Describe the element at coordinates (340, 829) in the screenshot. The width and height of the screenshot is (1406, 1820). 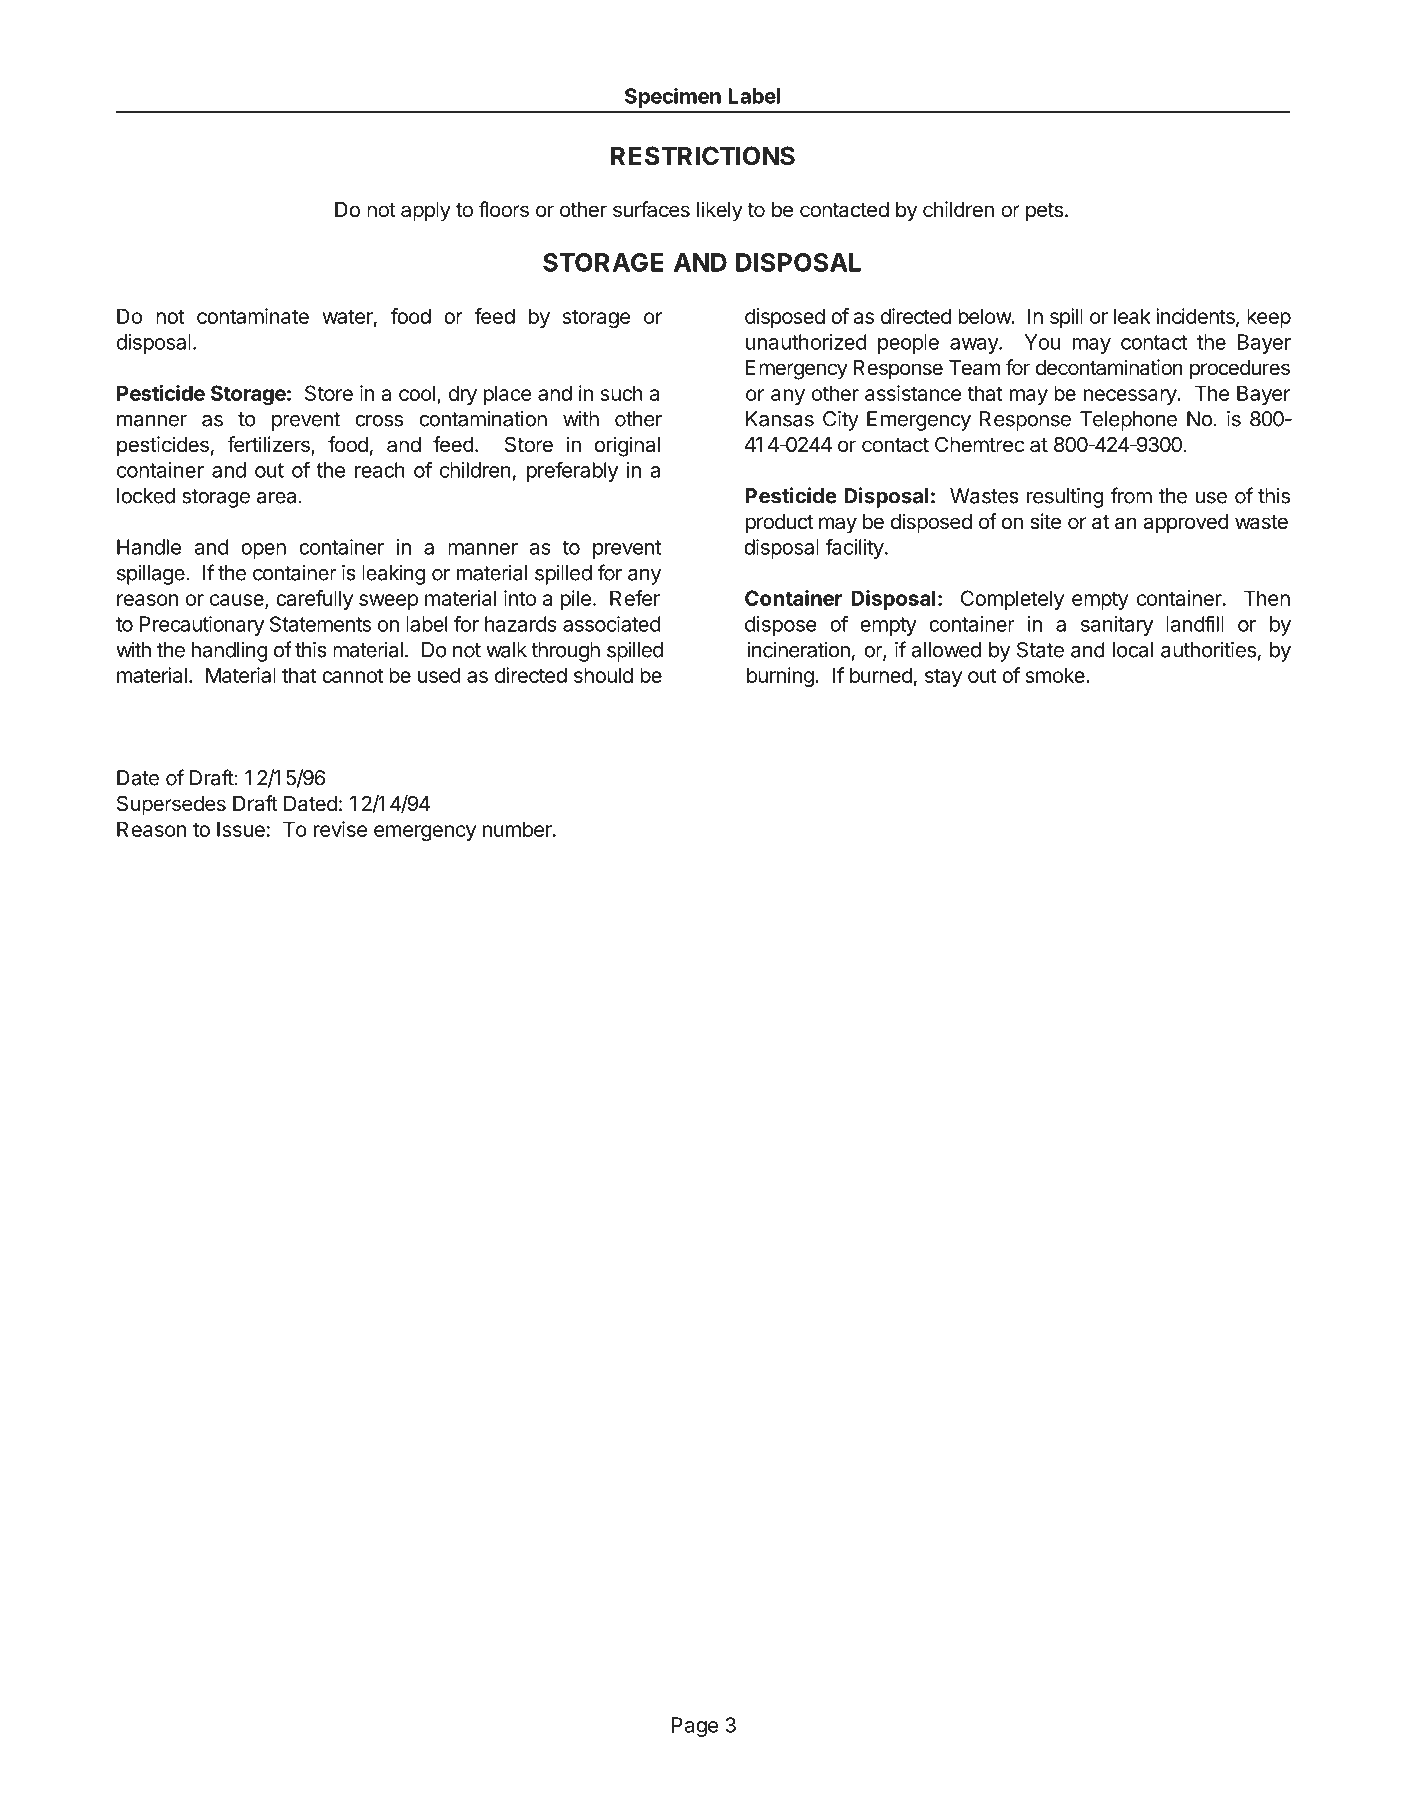
I see `revise` at that location.
